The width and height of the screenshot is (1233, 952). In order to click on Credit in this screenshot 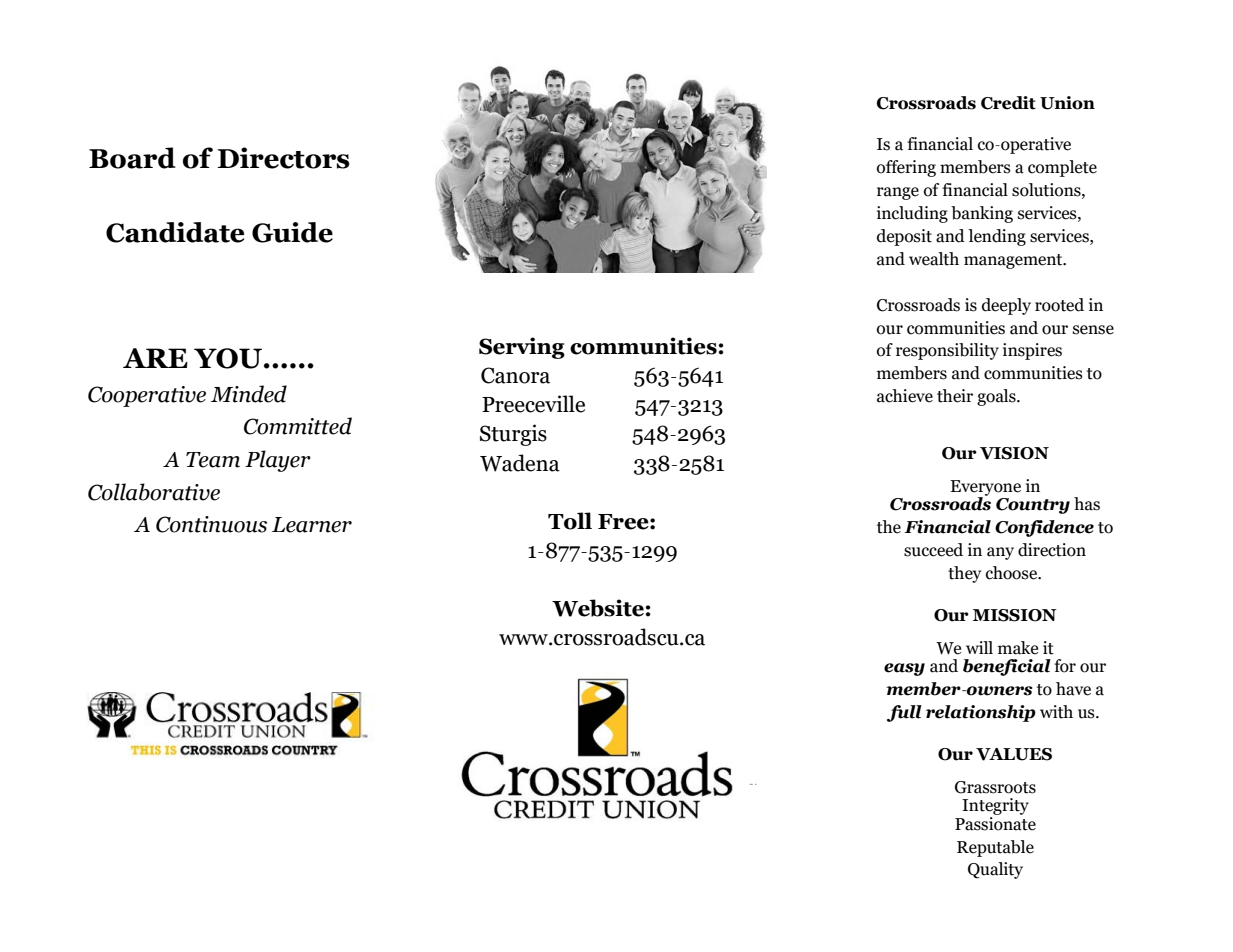, I will do `click(1008, 103)`.
